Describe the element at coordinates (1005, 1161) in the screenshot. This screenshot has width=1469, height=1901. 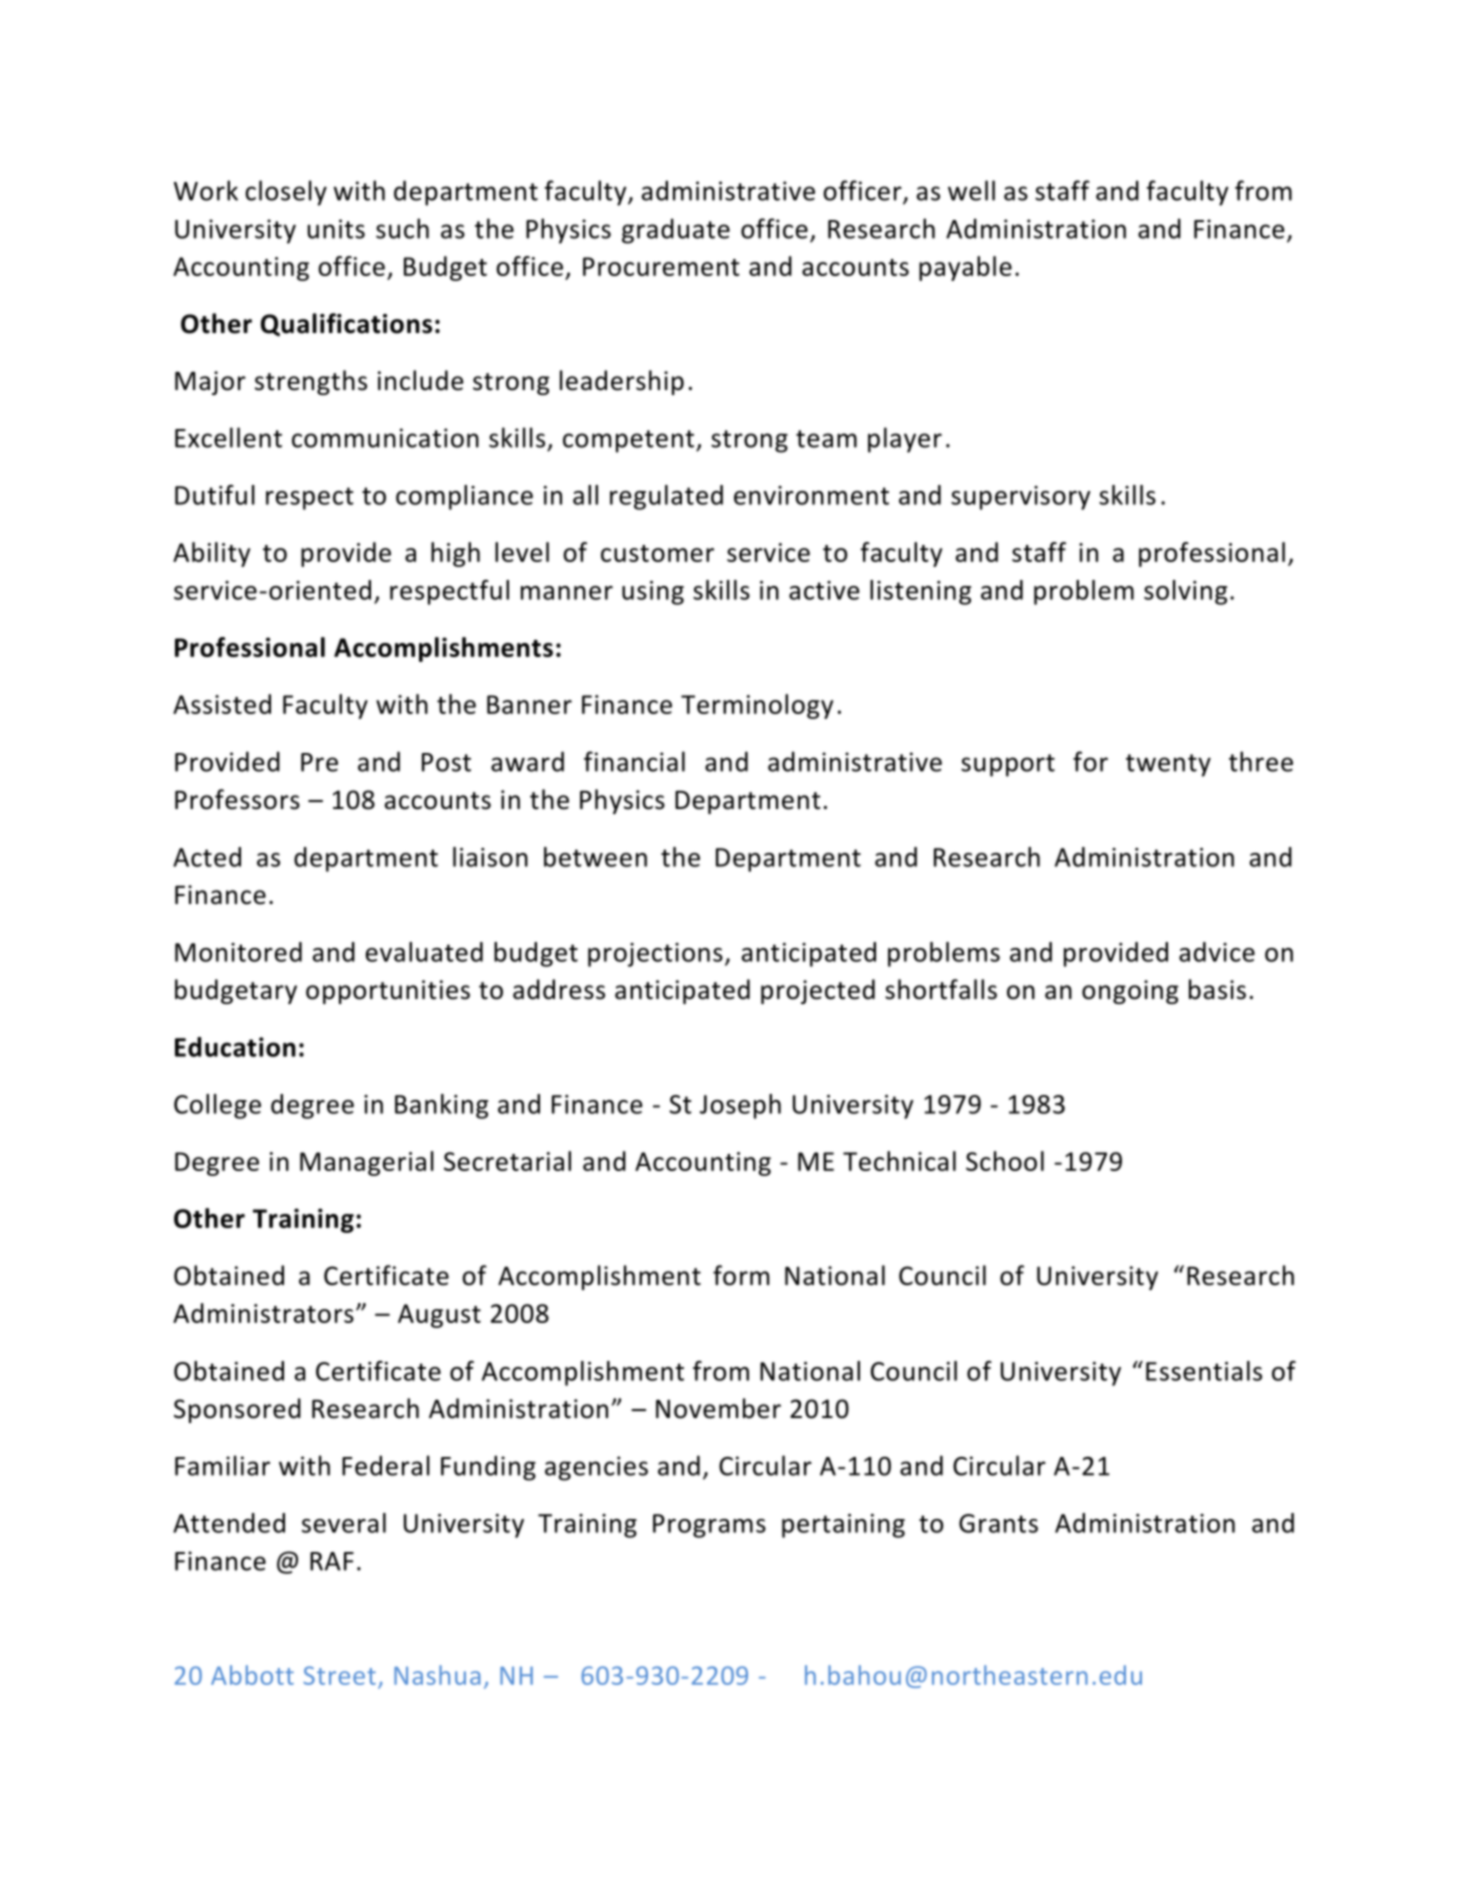
I see `School` at that location.
